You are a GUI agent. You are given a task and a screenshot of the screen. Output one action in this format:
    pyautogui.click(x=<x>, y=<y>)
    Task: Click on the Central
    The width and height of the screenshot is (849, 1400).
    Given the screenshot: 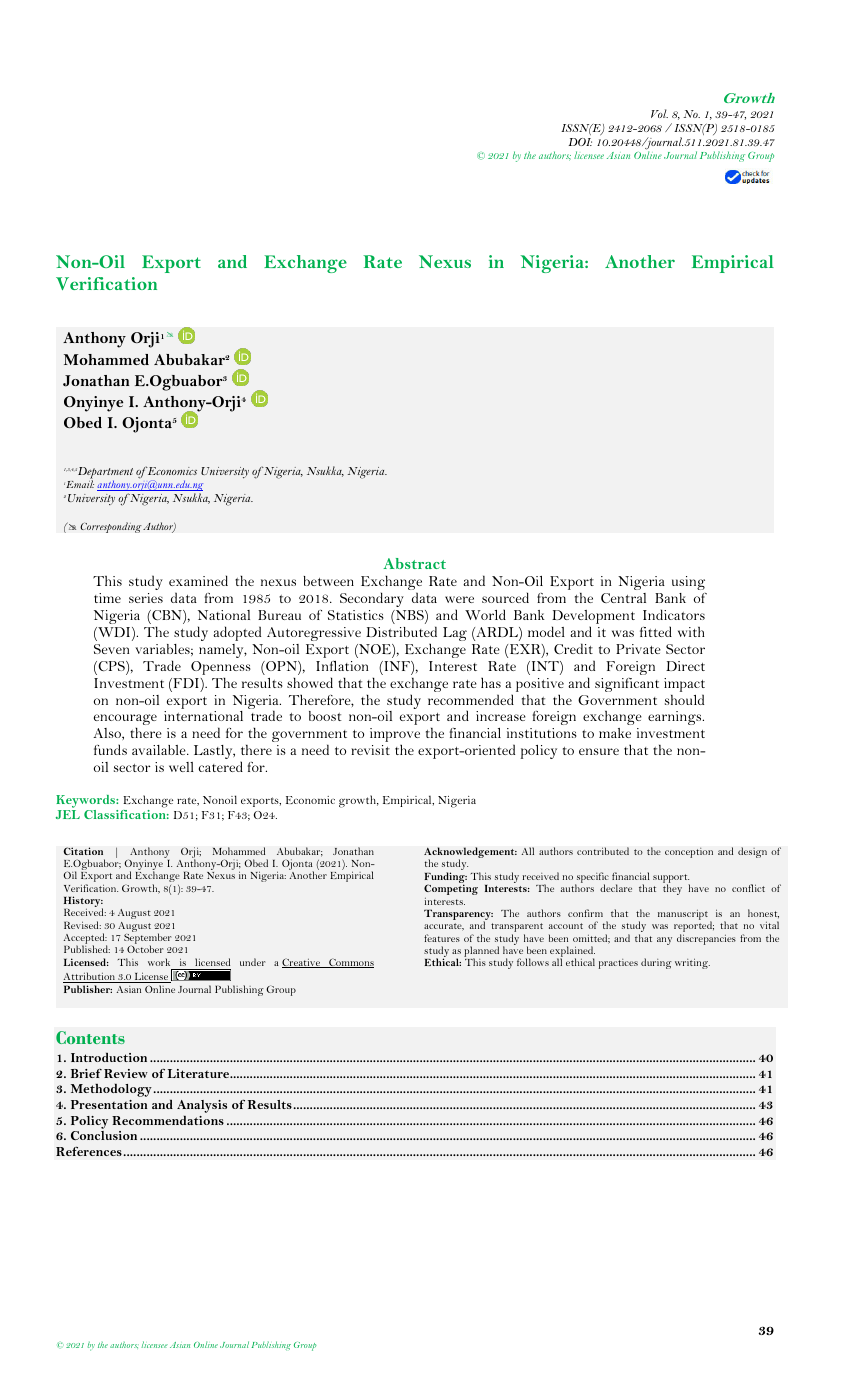 What is the action you would take?
    pyautogui.click(x=623, y=598)
